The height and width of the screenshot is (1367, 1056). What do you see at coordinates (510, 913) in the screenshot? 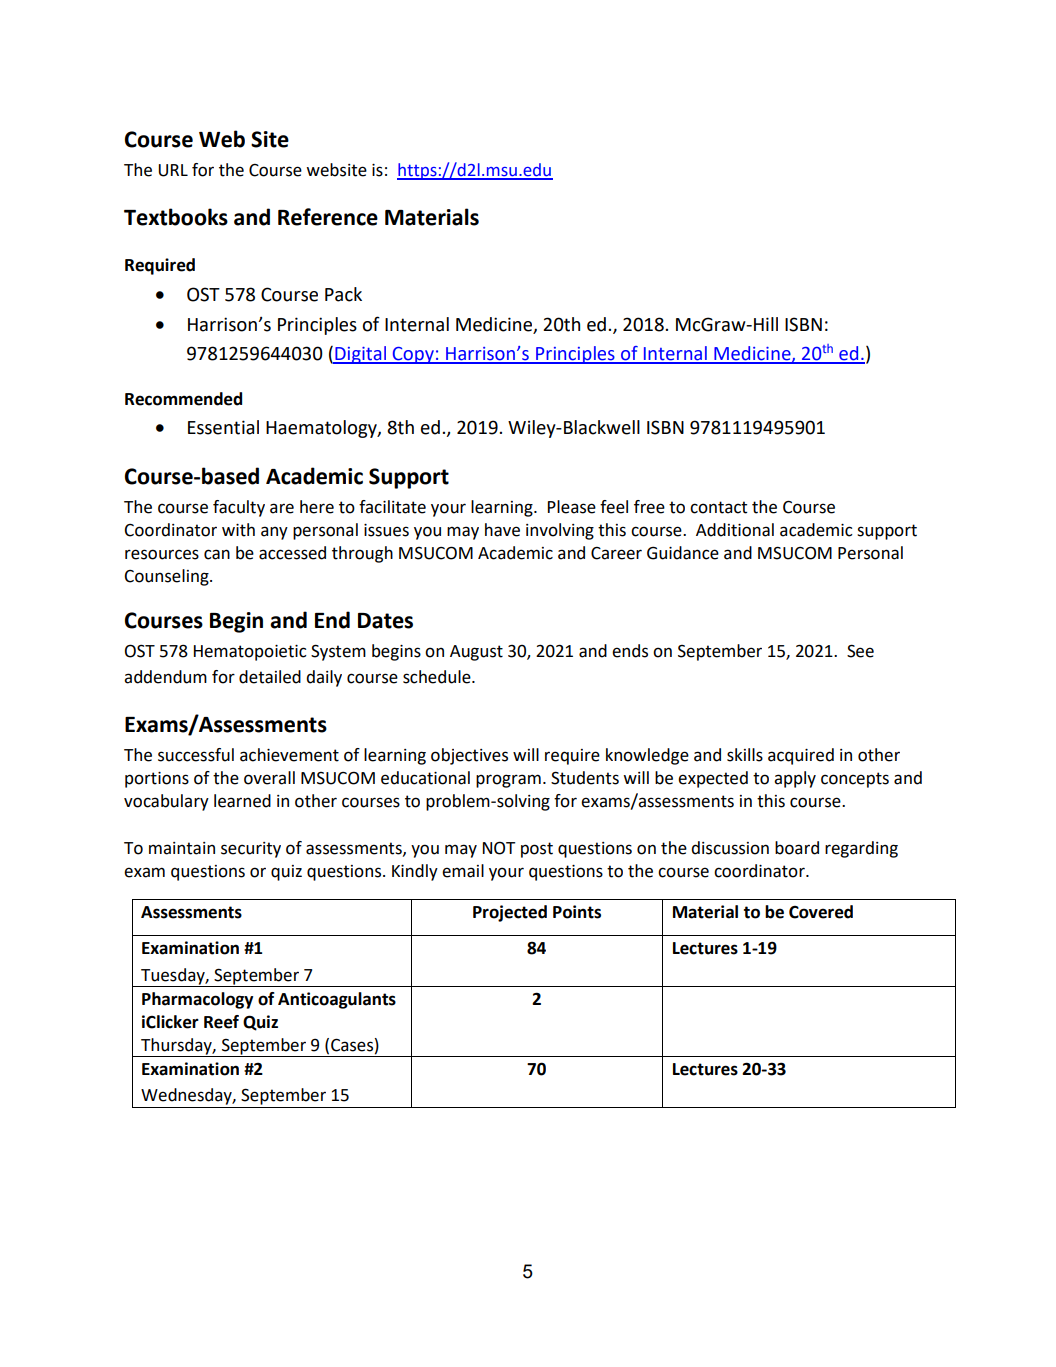
I see `Projected` at bounding box center [510, 913].
